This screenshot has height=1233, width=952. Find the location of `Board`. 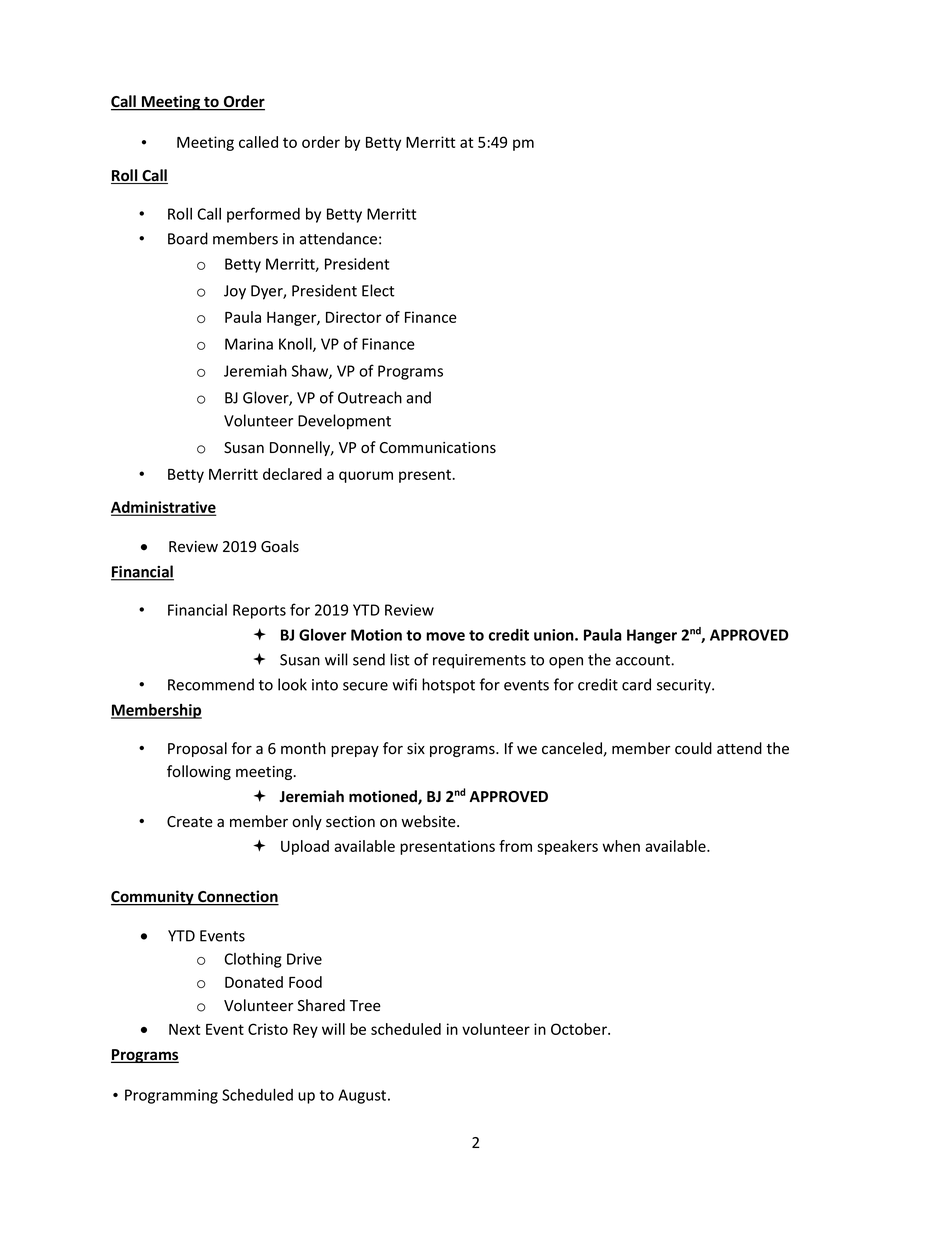

Board is located at coordinates (188, 238).
